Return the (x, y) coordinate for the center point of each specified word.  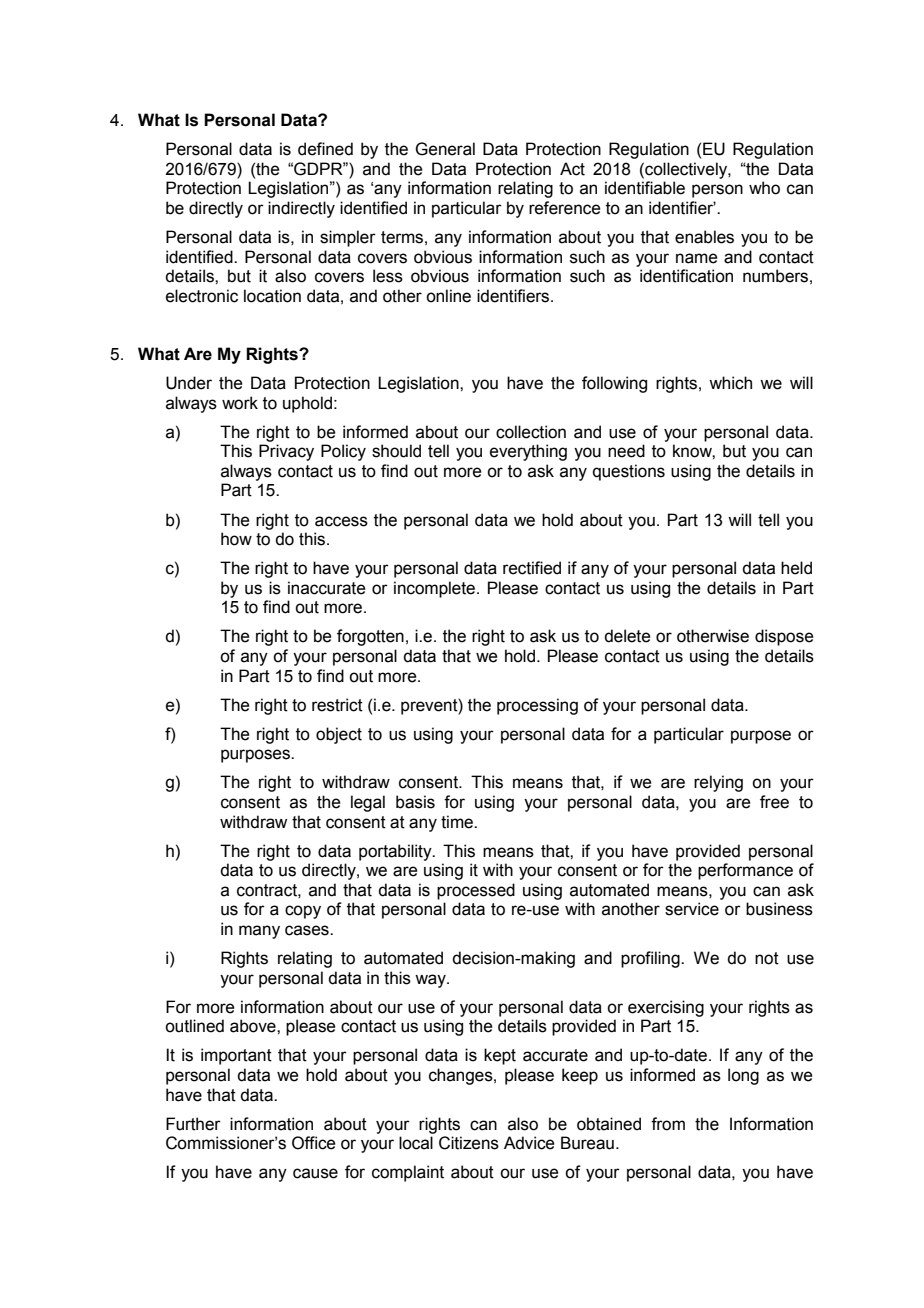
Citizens (469, 1143)
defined (325, 149)
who (764, 188)
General (445, 149)
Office (314, 1143)
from (668, 1124)
